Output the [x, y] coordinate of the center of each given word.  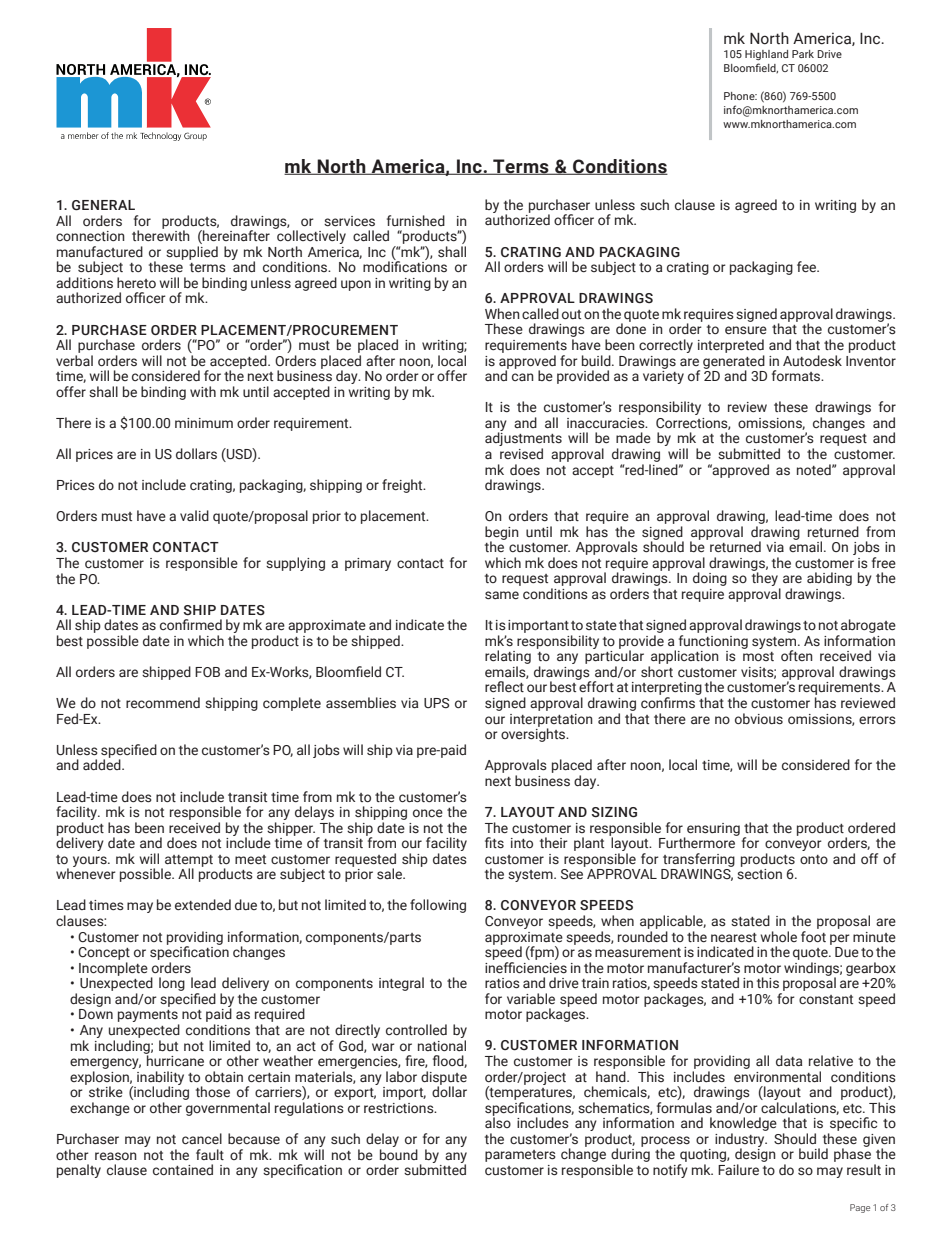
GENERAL [103, 205]
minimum [204, 423]
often [797, 655]
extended [203, 904]
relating [508, 658]
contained [183, 1169]
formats [797, 375]
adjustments [523, 439]
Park [803, 54]
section [759, 874]
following [438, 906]
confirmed [191, 624]
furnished [416, 221]
